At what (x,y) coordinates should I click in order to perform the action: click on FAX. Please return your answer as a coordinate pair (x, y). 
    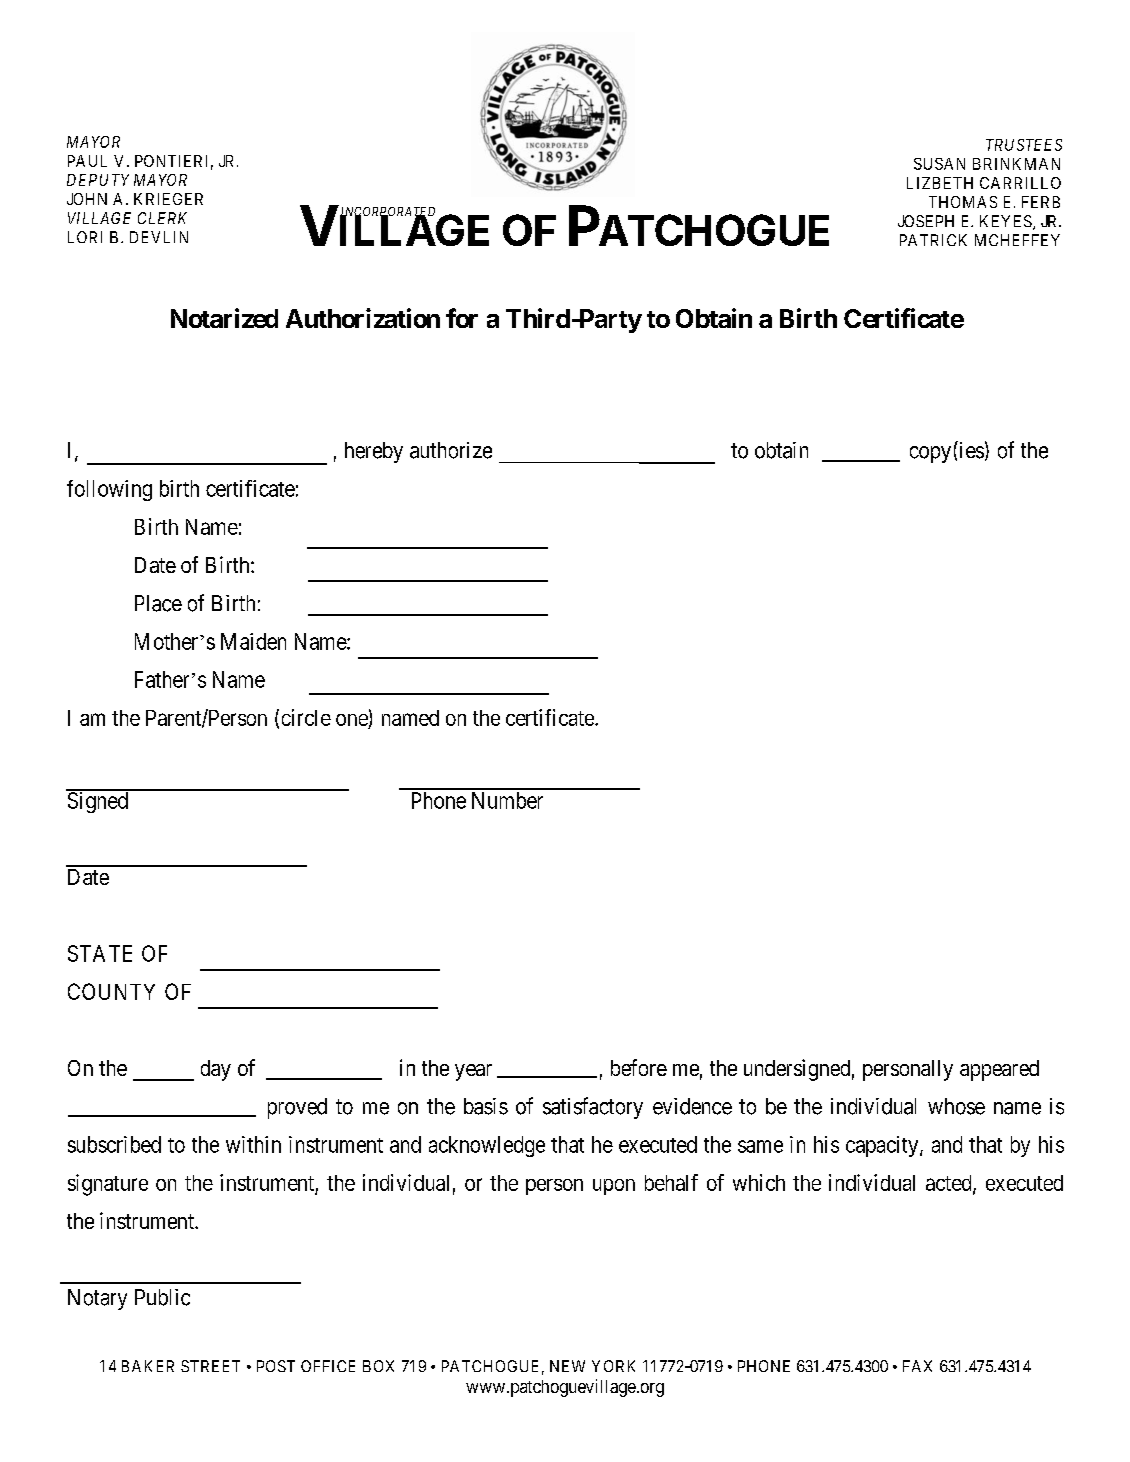
    Looking at the image, I should click on (917, 1366).
